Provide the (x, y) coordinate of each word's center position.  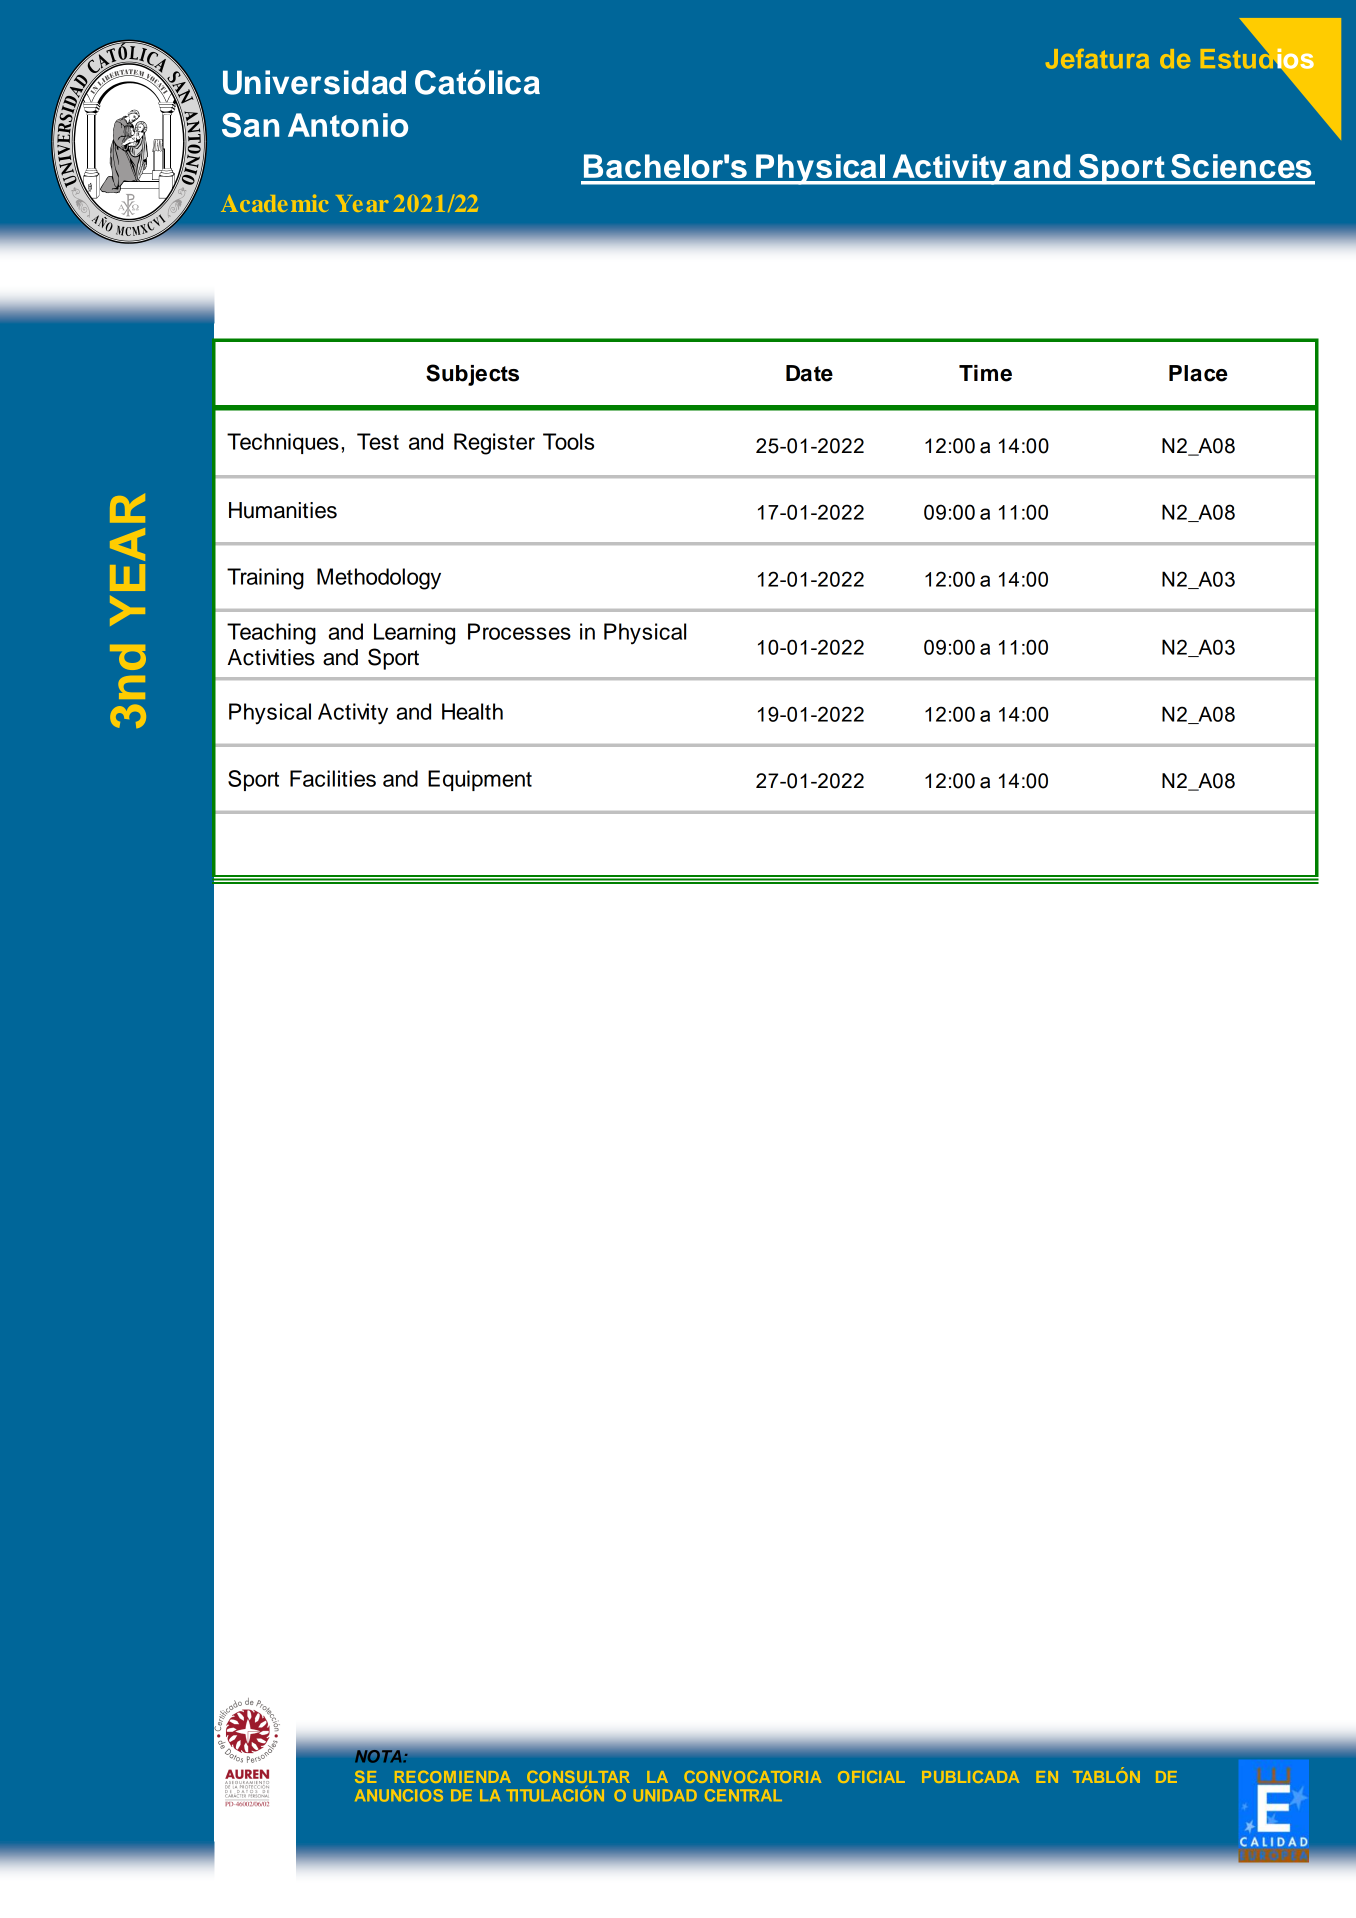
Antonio (348, 125)
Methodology (379, 579)
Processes (519, 631)
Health (472, 711)
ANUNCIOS (399, 1795)
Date (809, 373)
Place (1198, 373)
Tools (568, 441)
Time (985, 373)
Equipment (480, 780)
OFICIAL (871, 1777)
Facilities (333, 778)
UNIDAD (665, 1795)
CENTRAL (743, 1795)
